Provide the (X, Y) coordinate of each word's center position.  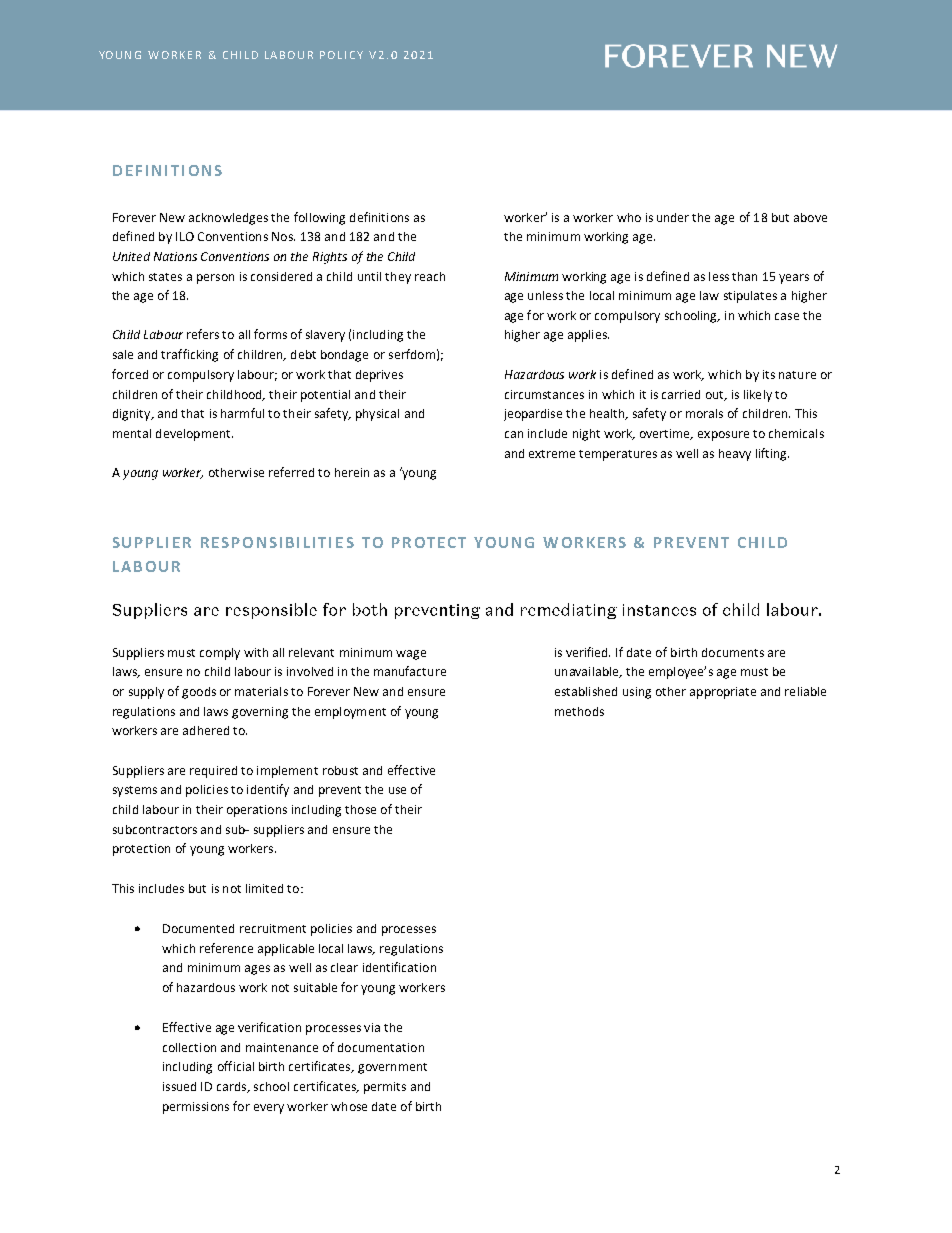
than (744, 276)
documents (733, 652)
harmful (242, 413)
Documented (198, 928)
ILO (185, 236)
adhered (206, 730)
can (514, 434)
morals (704, 413)
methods (579, 711)
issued (179, 1086)
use (397, 790)
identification (399, 967)
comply (220, 654)
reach (430, 276)
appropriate (723, 693)
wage (411, 655)
